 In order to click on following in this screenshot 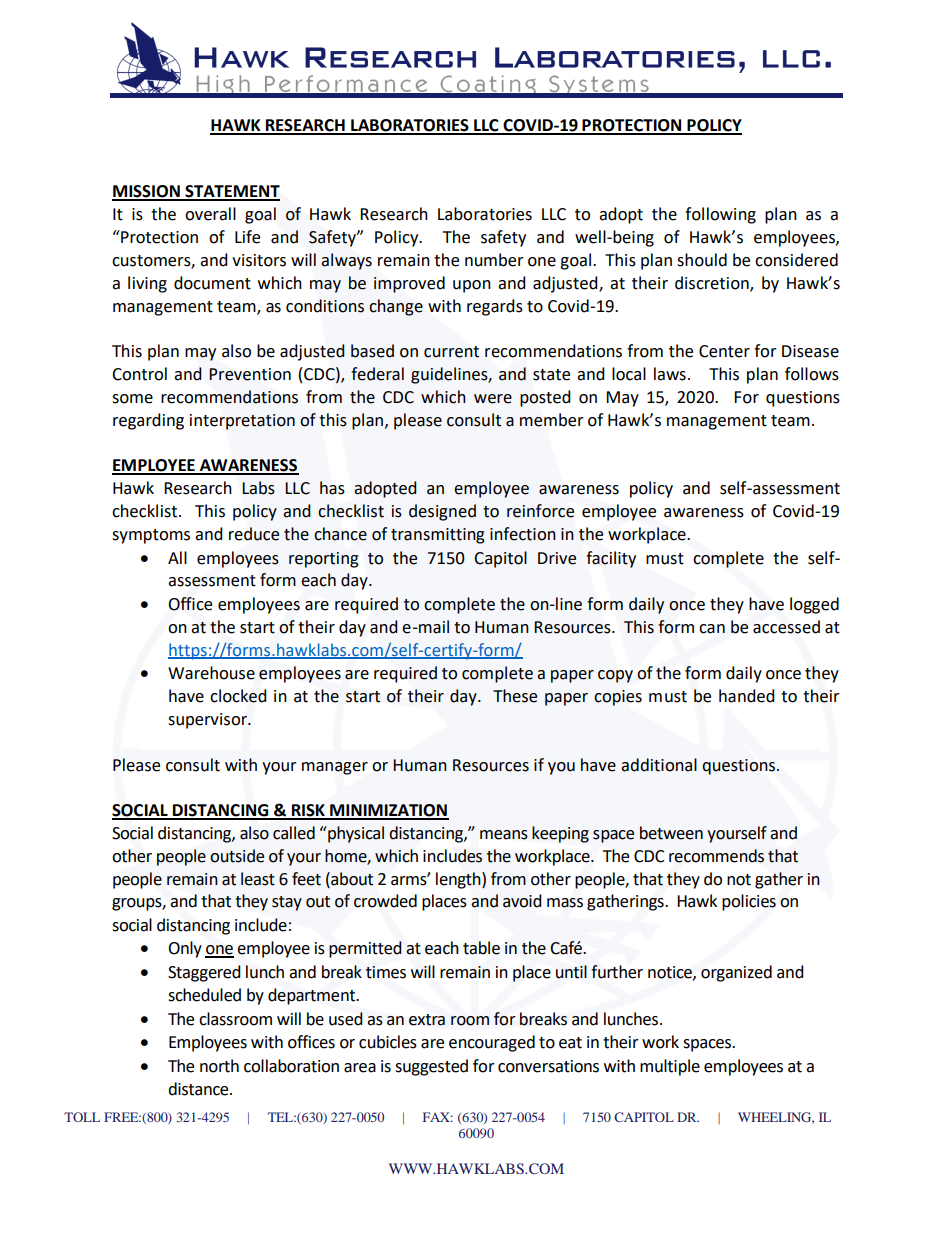, I will do `click(720, 215)`.
